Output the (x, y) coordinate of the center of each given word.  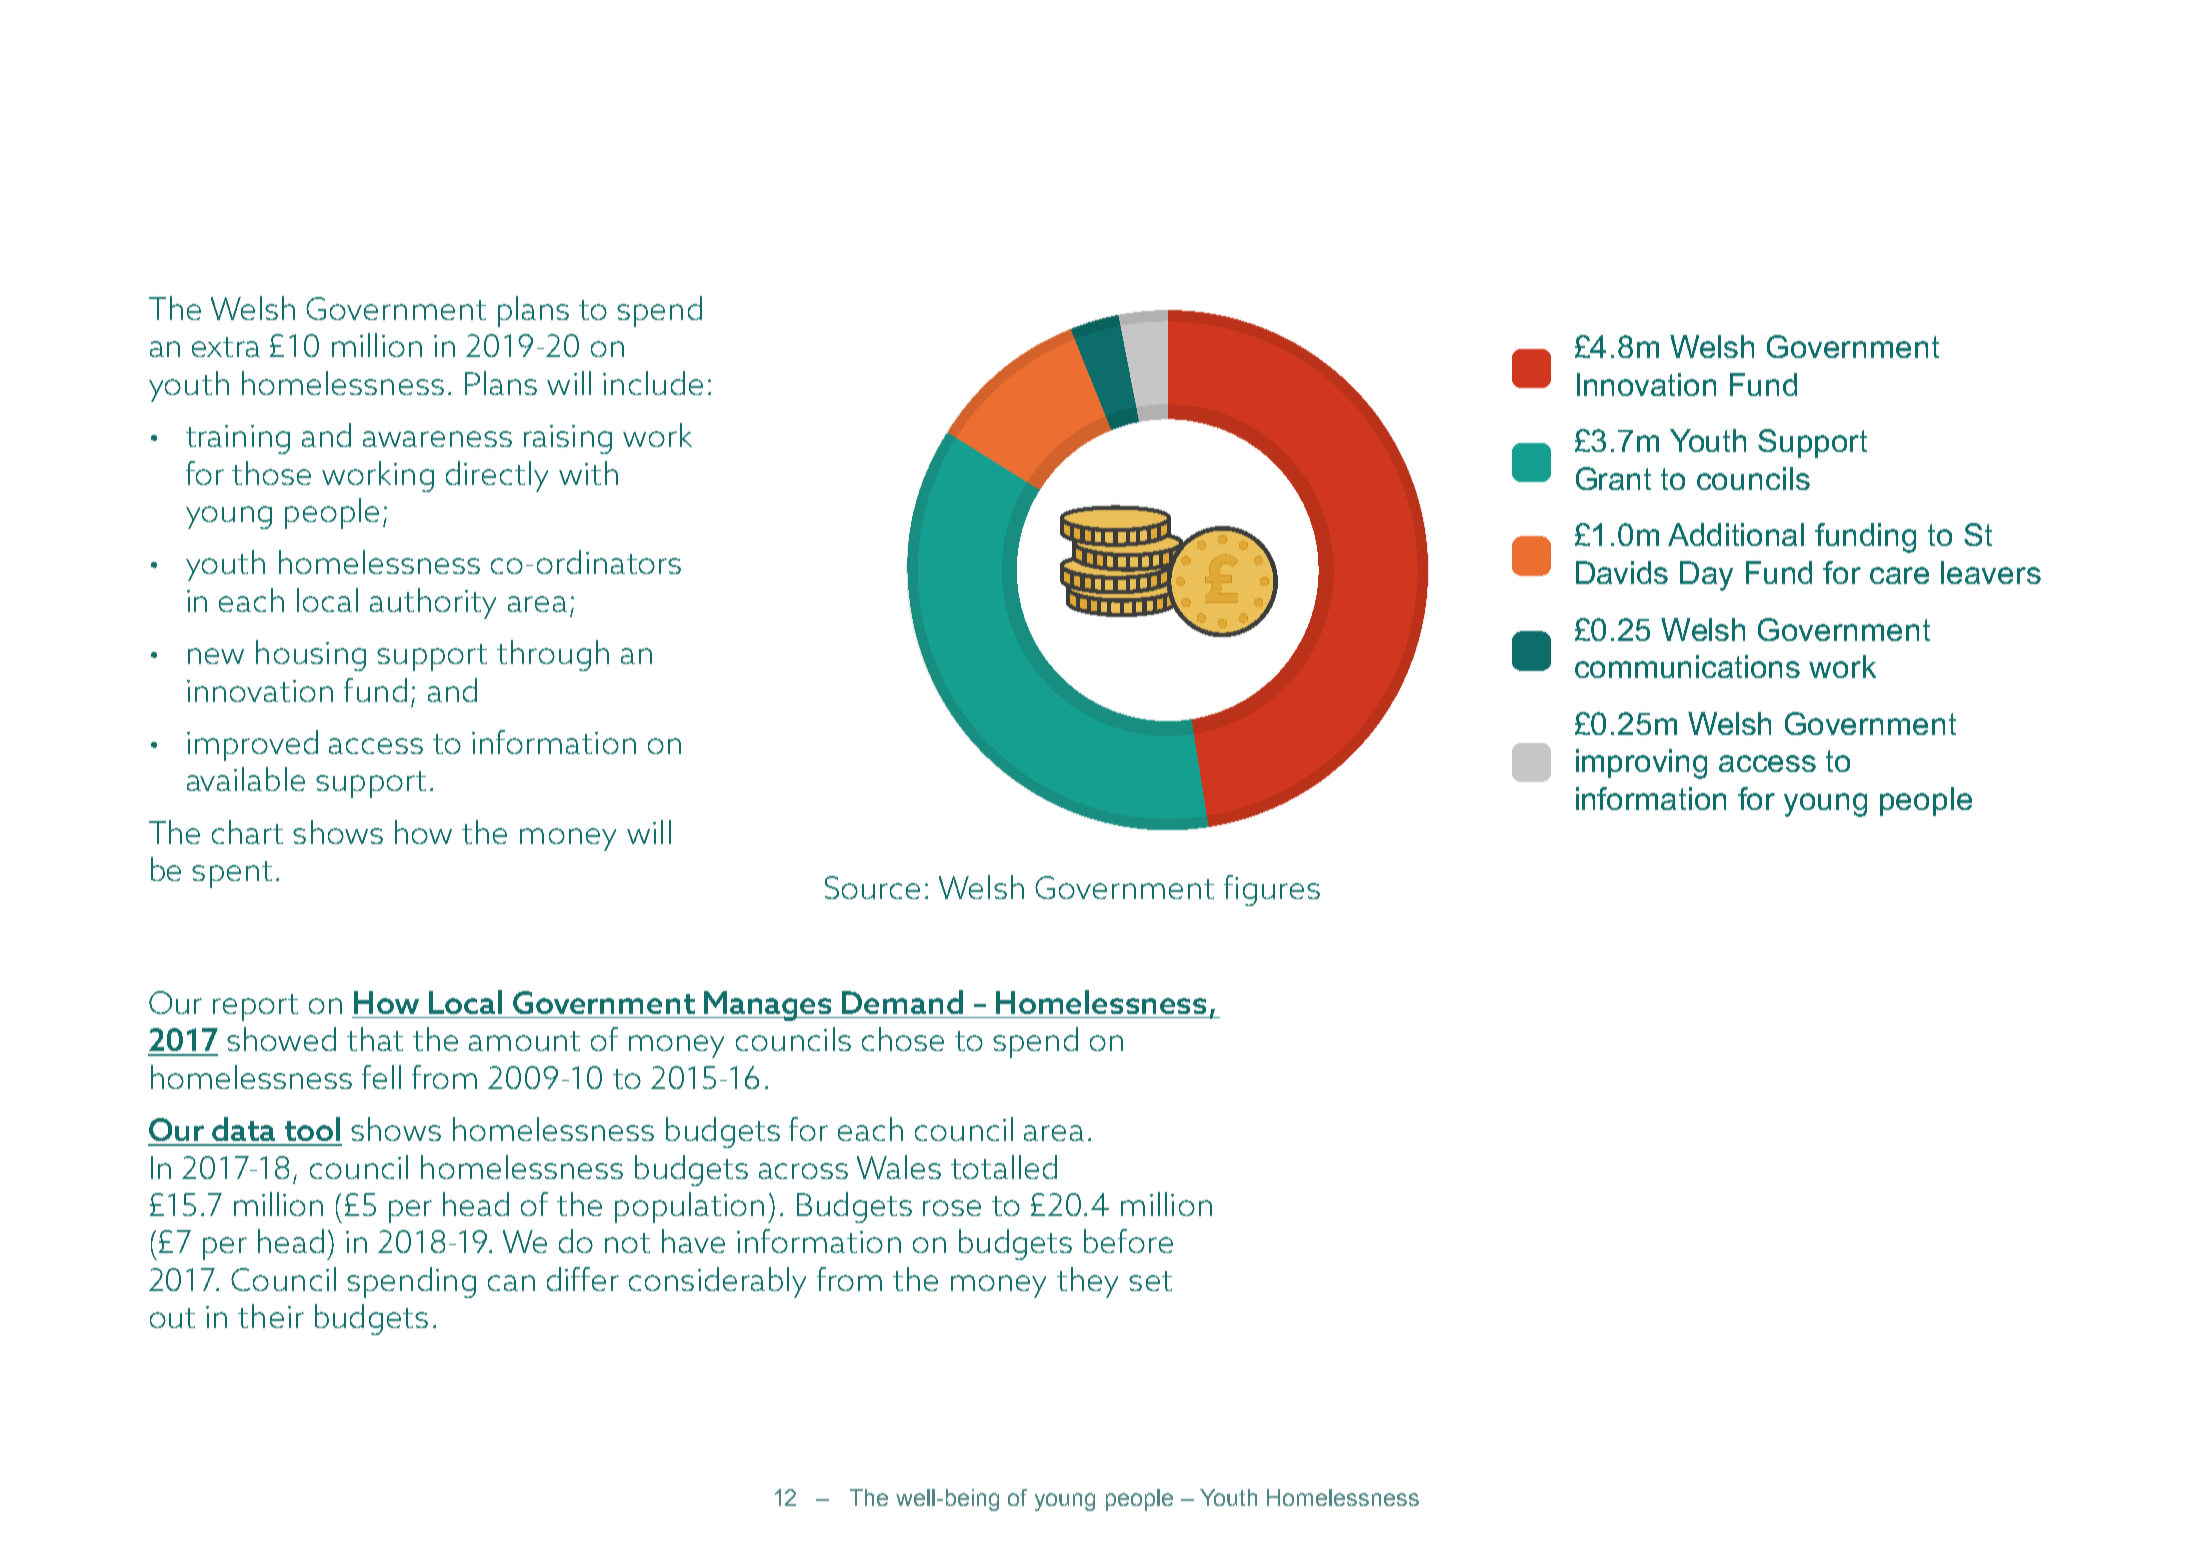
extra (226, 347)
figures (1272, 890)
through (553, 655)
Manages (769, 1006)
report (255, 1007)
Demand (902, 1002)
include (653, 383)
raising (568, 439)
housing (311, 655)
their (271, 1316)
